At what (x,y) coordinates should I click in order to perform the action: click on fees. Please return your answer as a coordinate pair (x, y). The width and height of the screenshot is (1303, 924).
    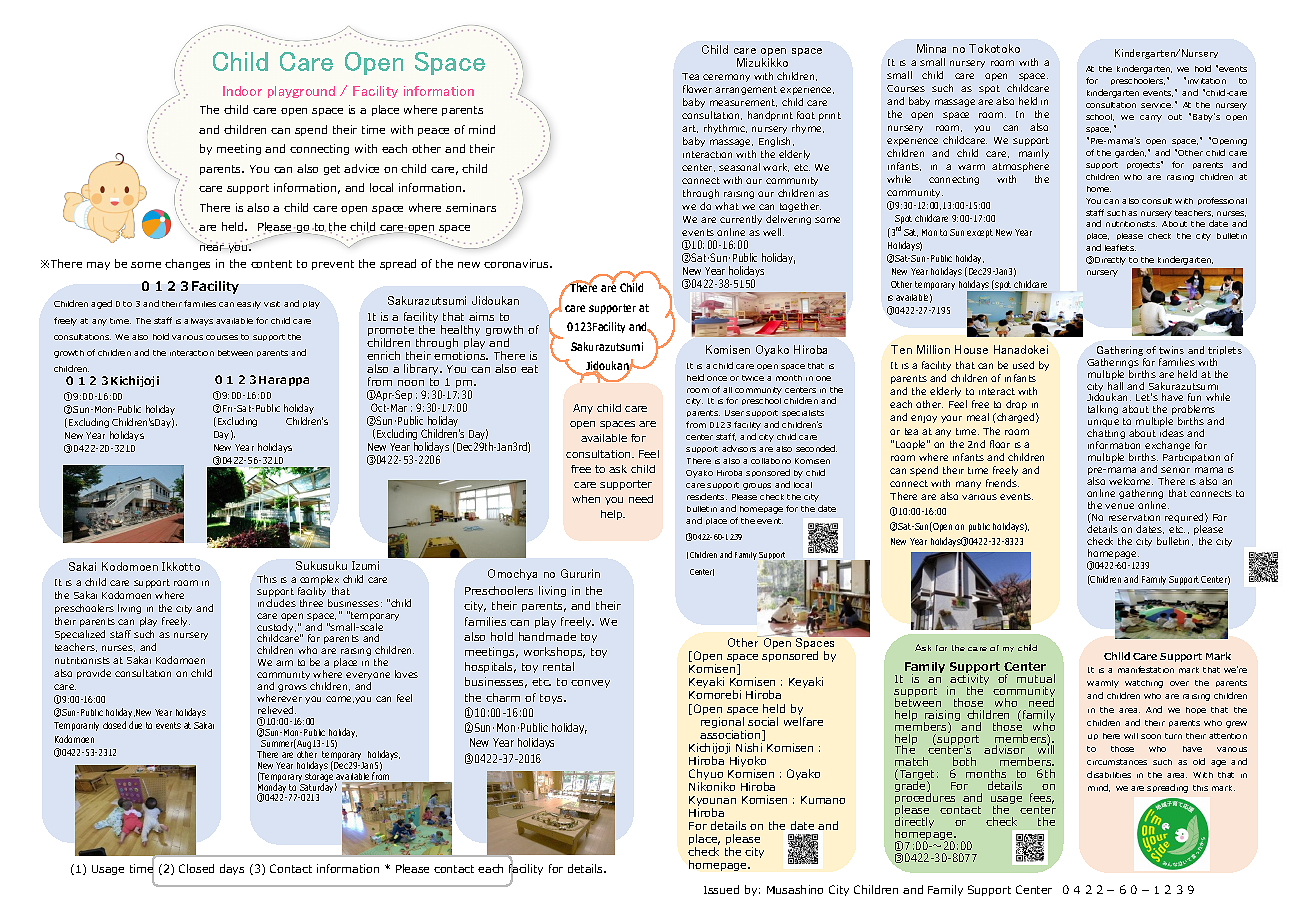
    Looking at the image, I should click on (1042, 798).
